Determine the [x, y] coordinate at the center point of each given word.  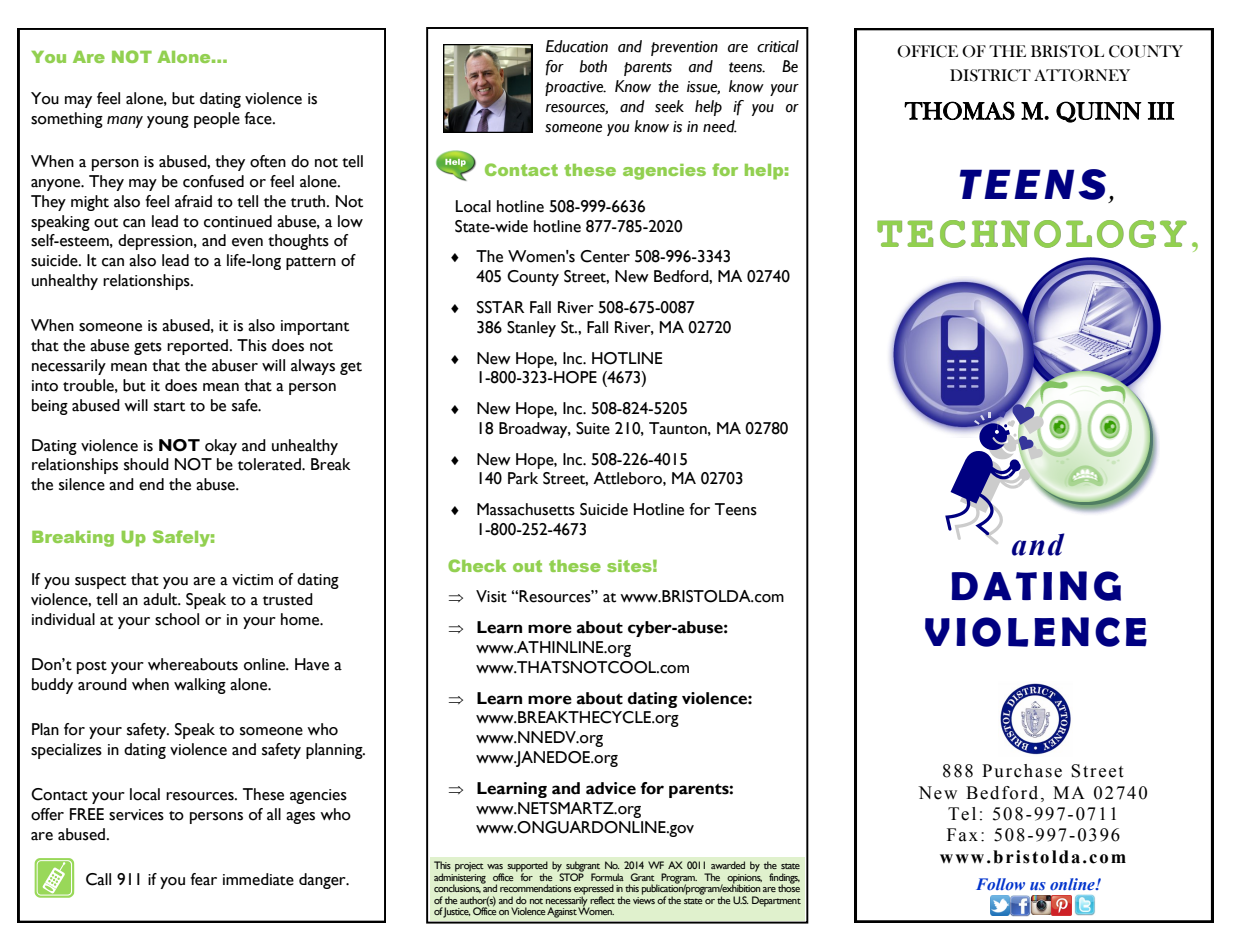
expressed [594, 890]
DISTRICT [990, 75]
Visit [491, 596]
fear [203, 879]
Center [605, 256]
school [177, 619]
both [593, 66]
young [168, 122]
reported [199, 347]
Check [477, 565]
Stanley [531, 329]
